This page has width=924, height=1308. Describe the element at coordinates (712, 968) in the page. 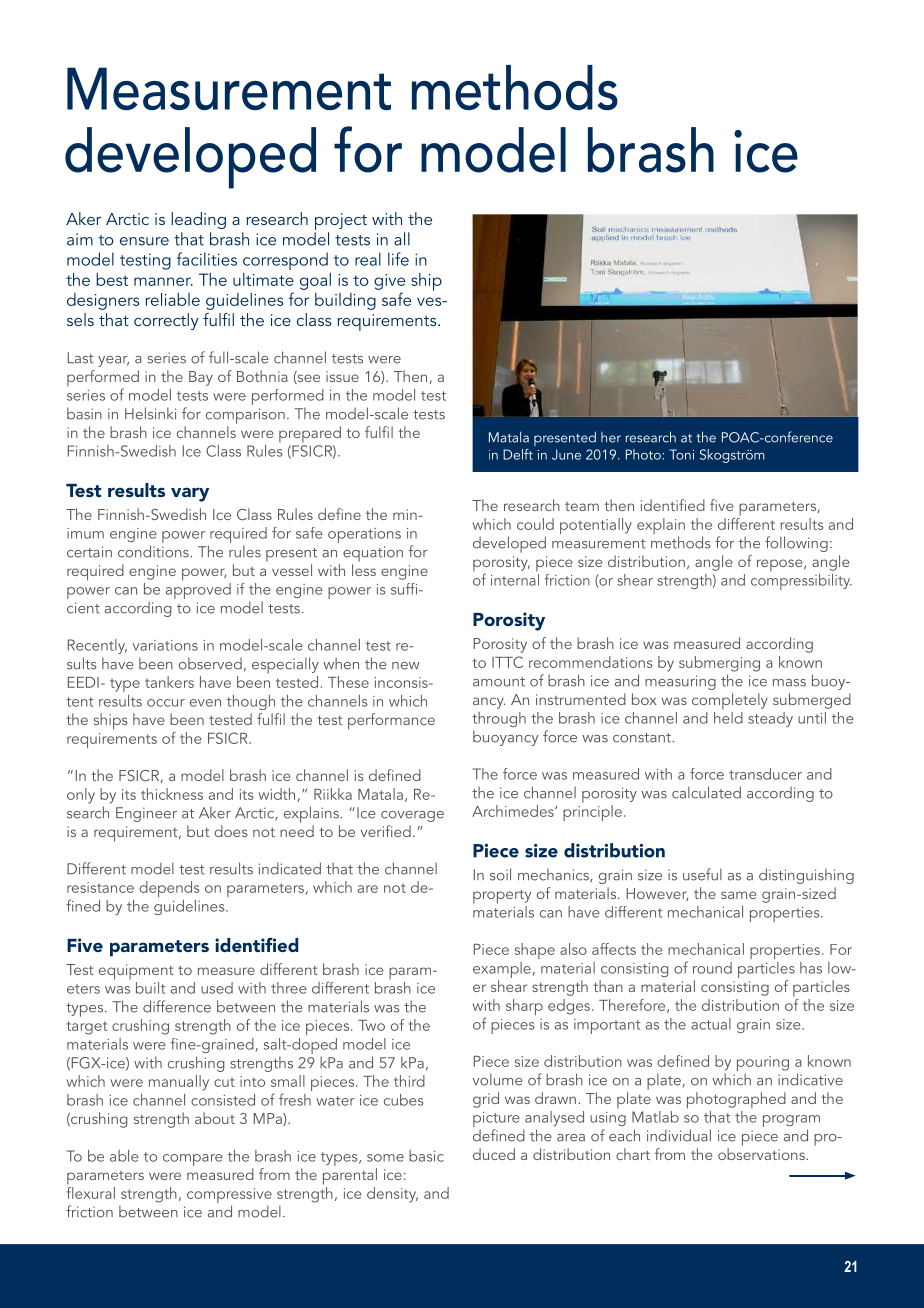

I see `round` at that location.
